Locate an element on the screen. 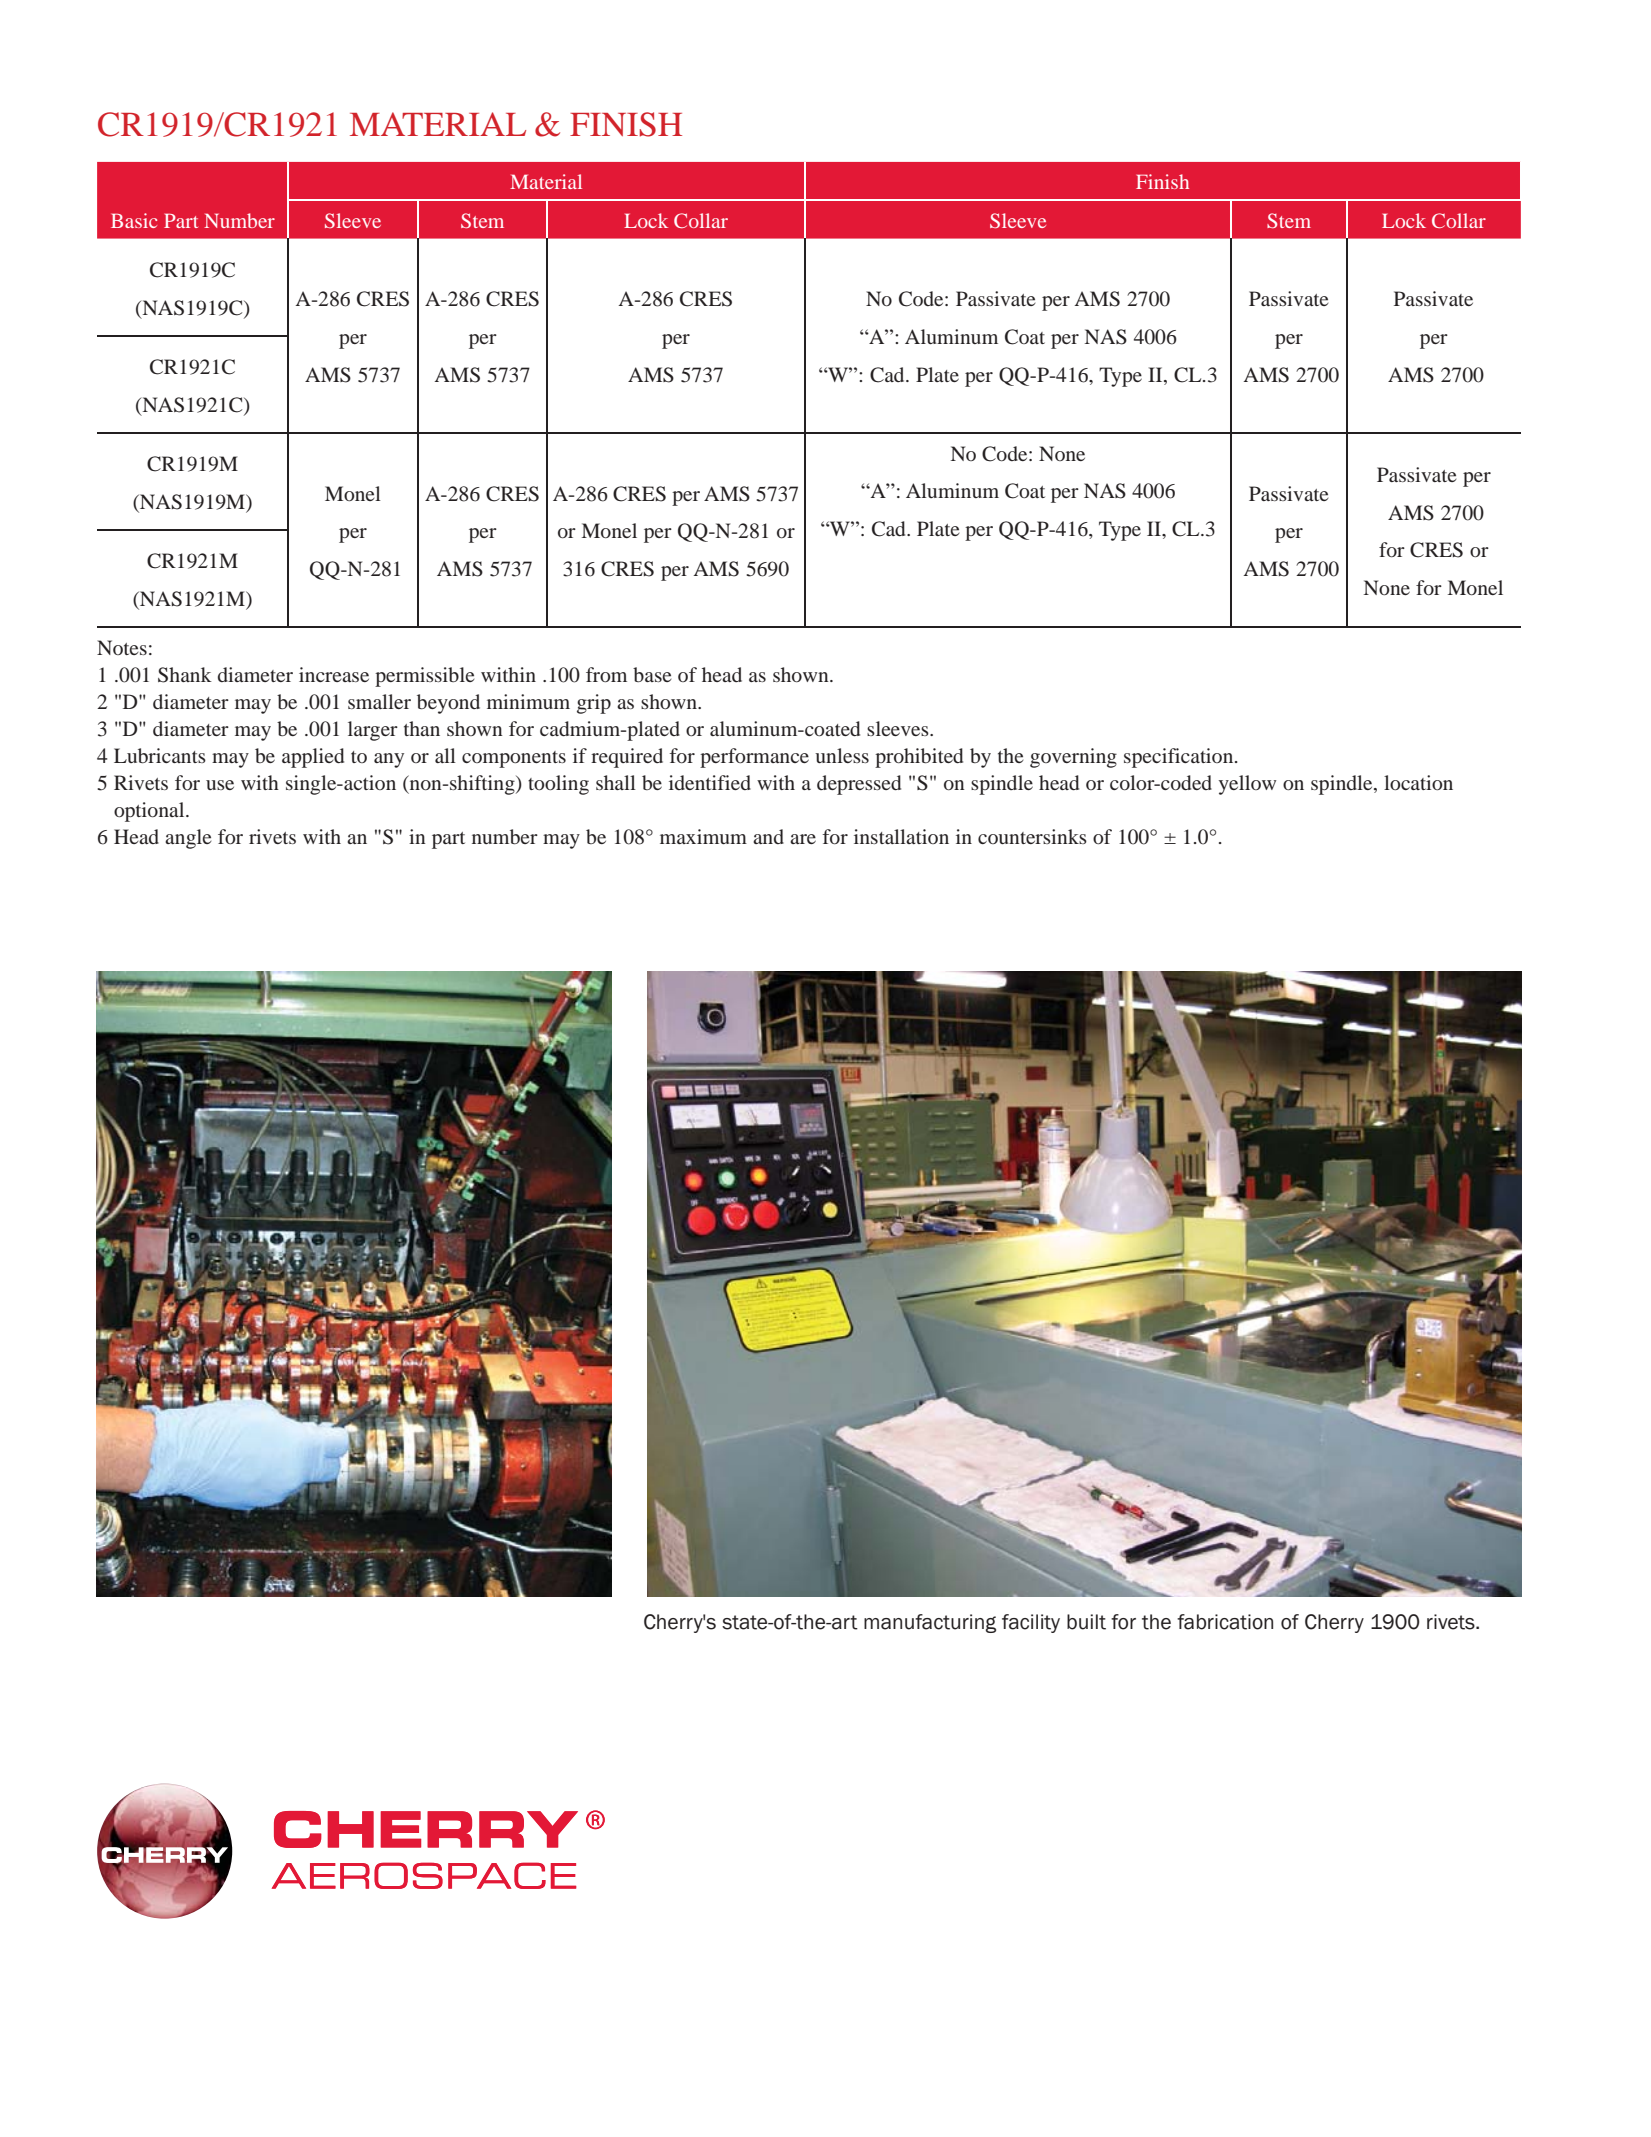 The height and width of the screenshot is (2137, 1651). yellow is located at coordinates (1247, 785).
